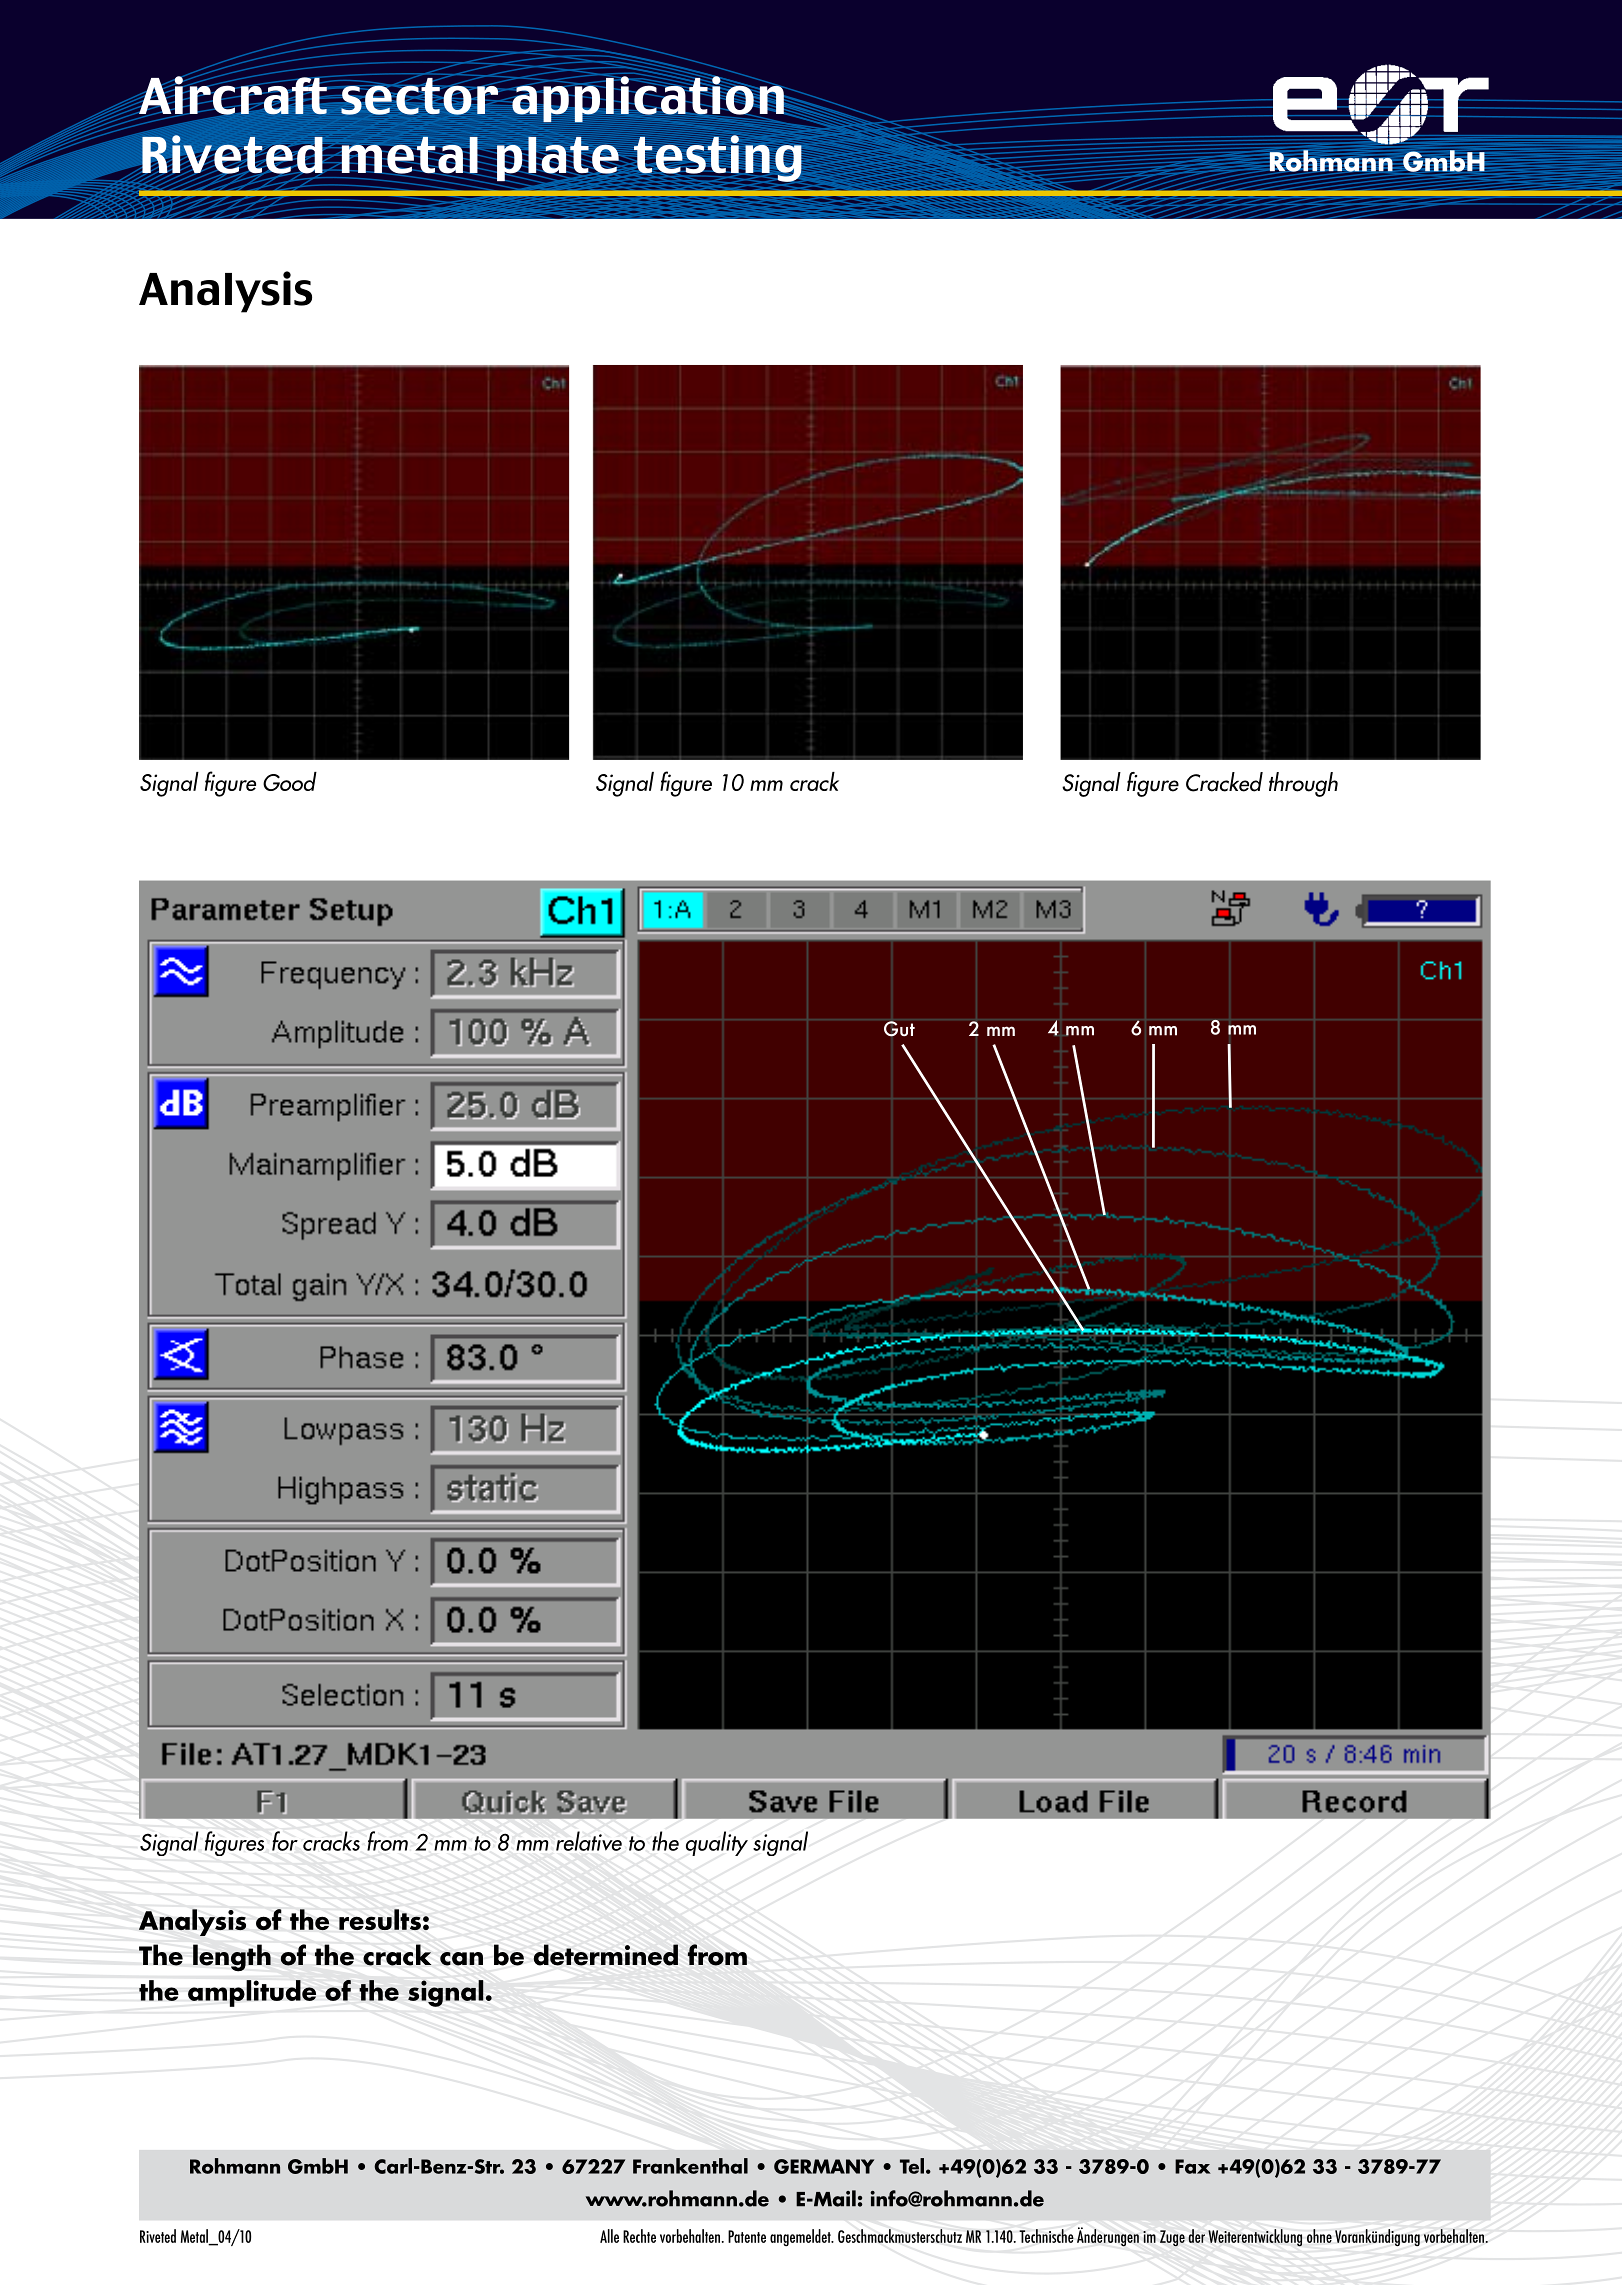 Image resolution: width=1622 pixels, height=2294 pixels. Describe the element at coordinates (285, 1841) in the screenshot. I see `for` at that location.
